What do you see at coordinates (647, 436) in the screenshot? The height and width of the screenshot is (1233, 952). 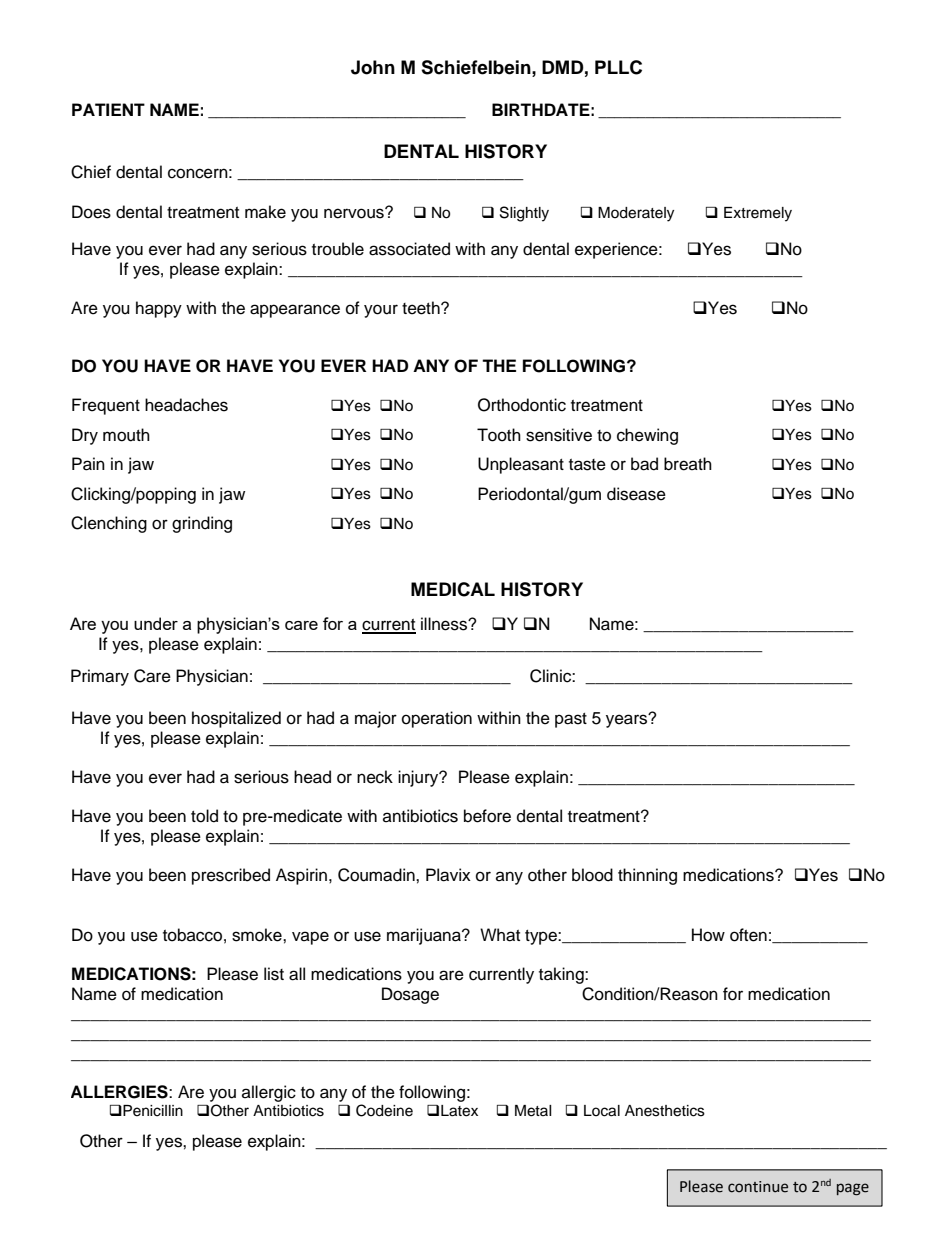 I see `chewing` at bounding box center [647, 436].
